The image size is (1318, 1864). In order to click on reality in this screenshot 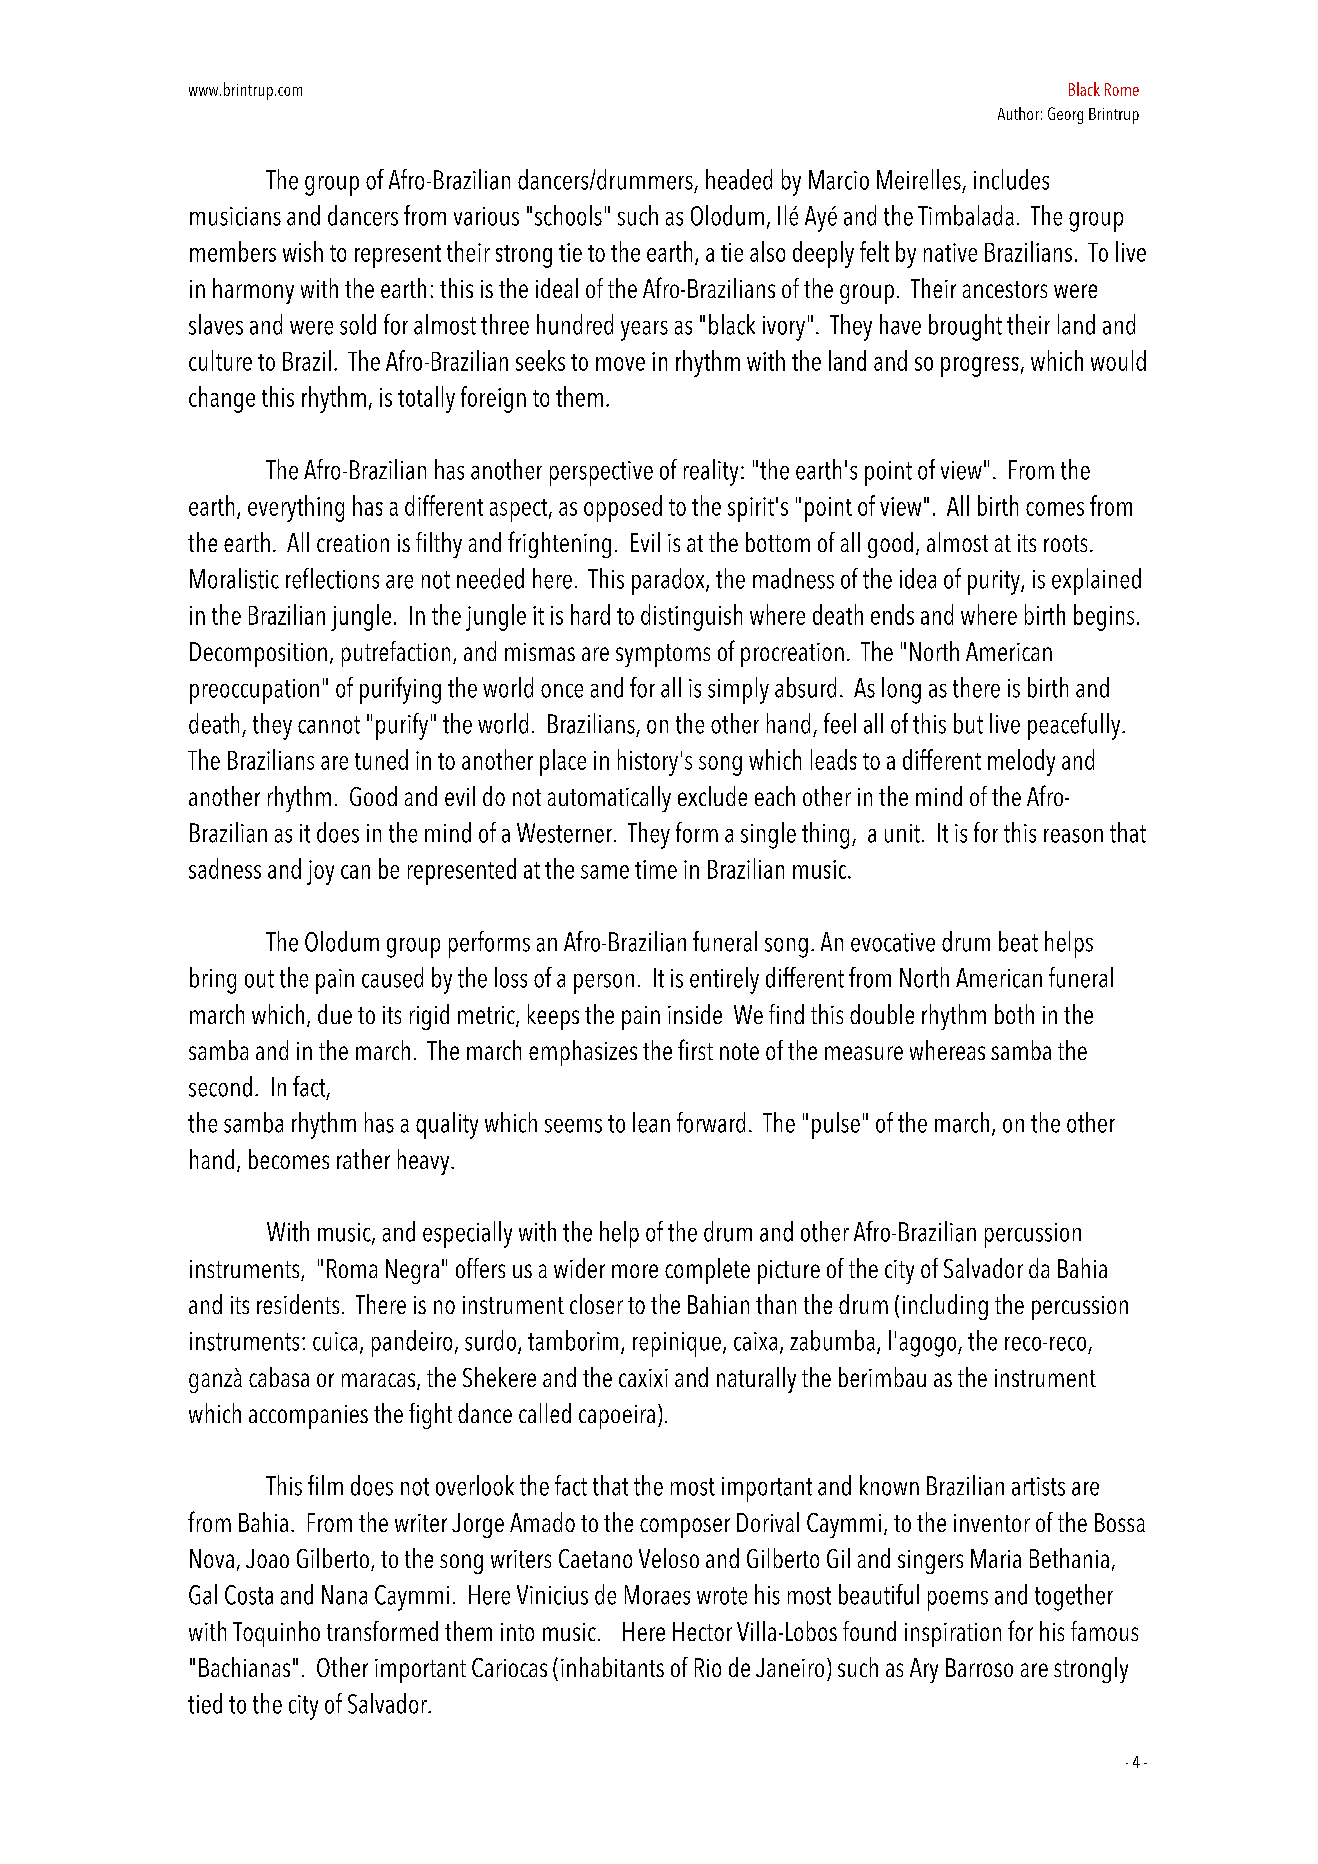, I will do `click(711, 472)`.
